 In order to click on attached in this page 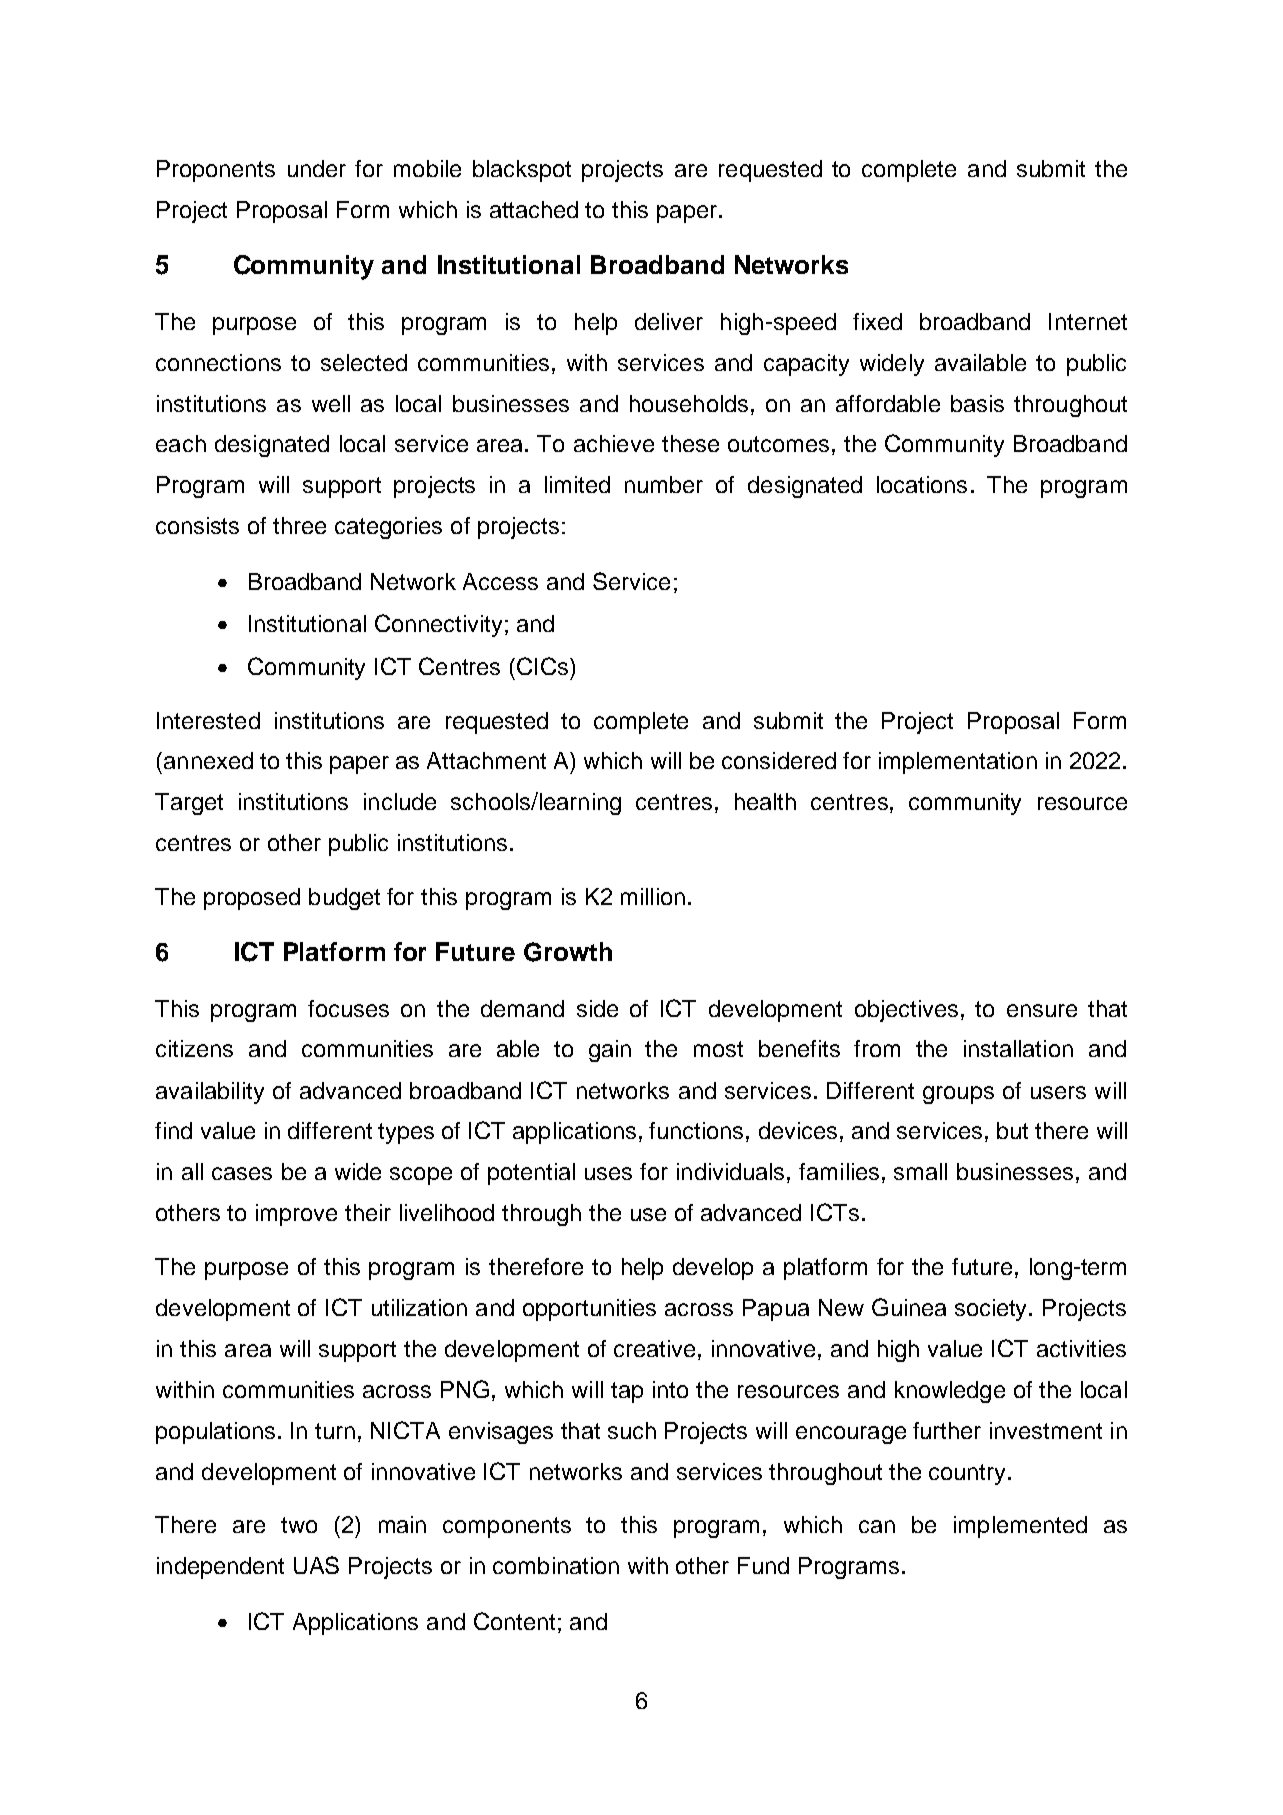, I will do `click(534, 209)`.
